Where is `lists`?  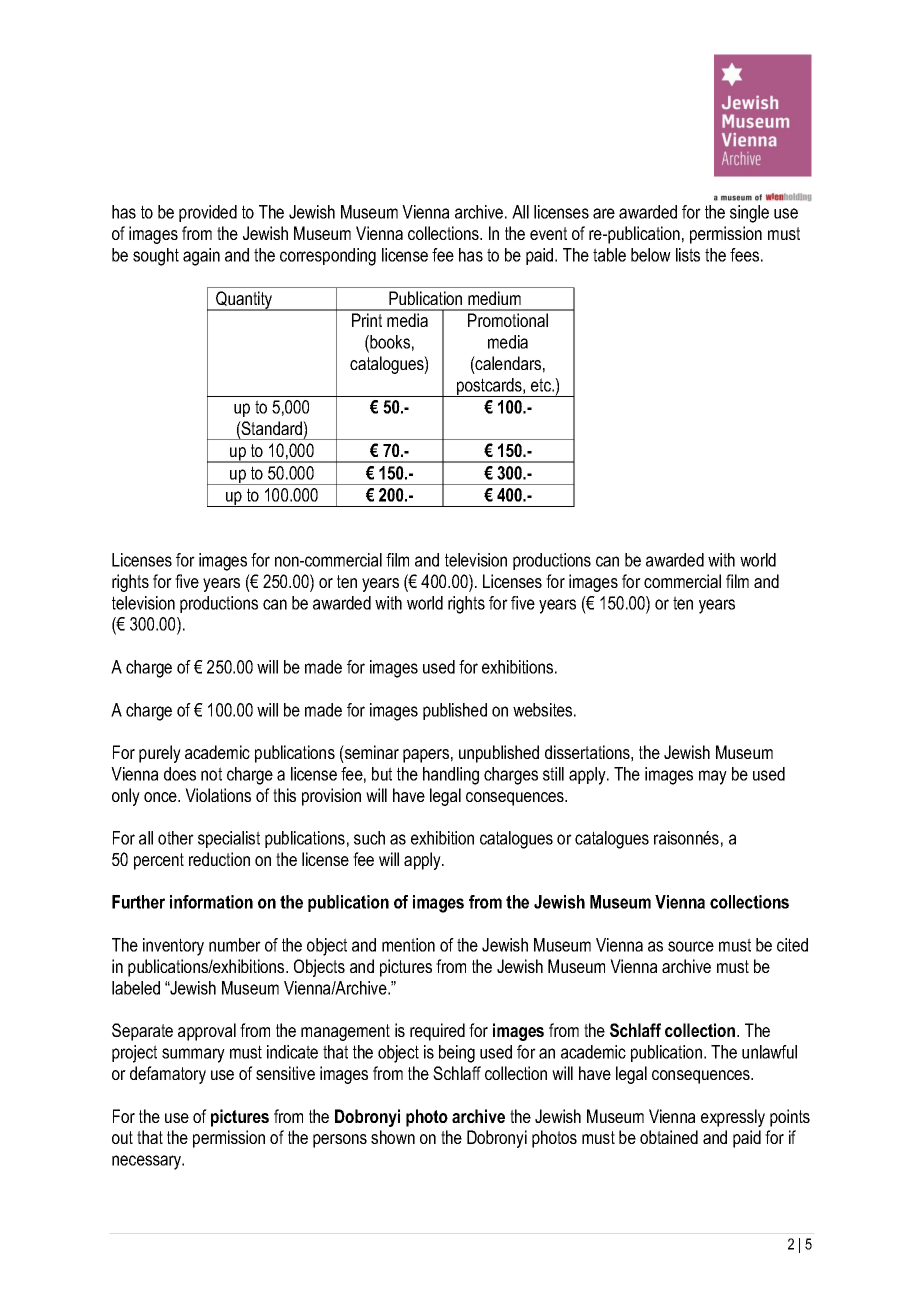
lists is located at coordinates (688, 255).
